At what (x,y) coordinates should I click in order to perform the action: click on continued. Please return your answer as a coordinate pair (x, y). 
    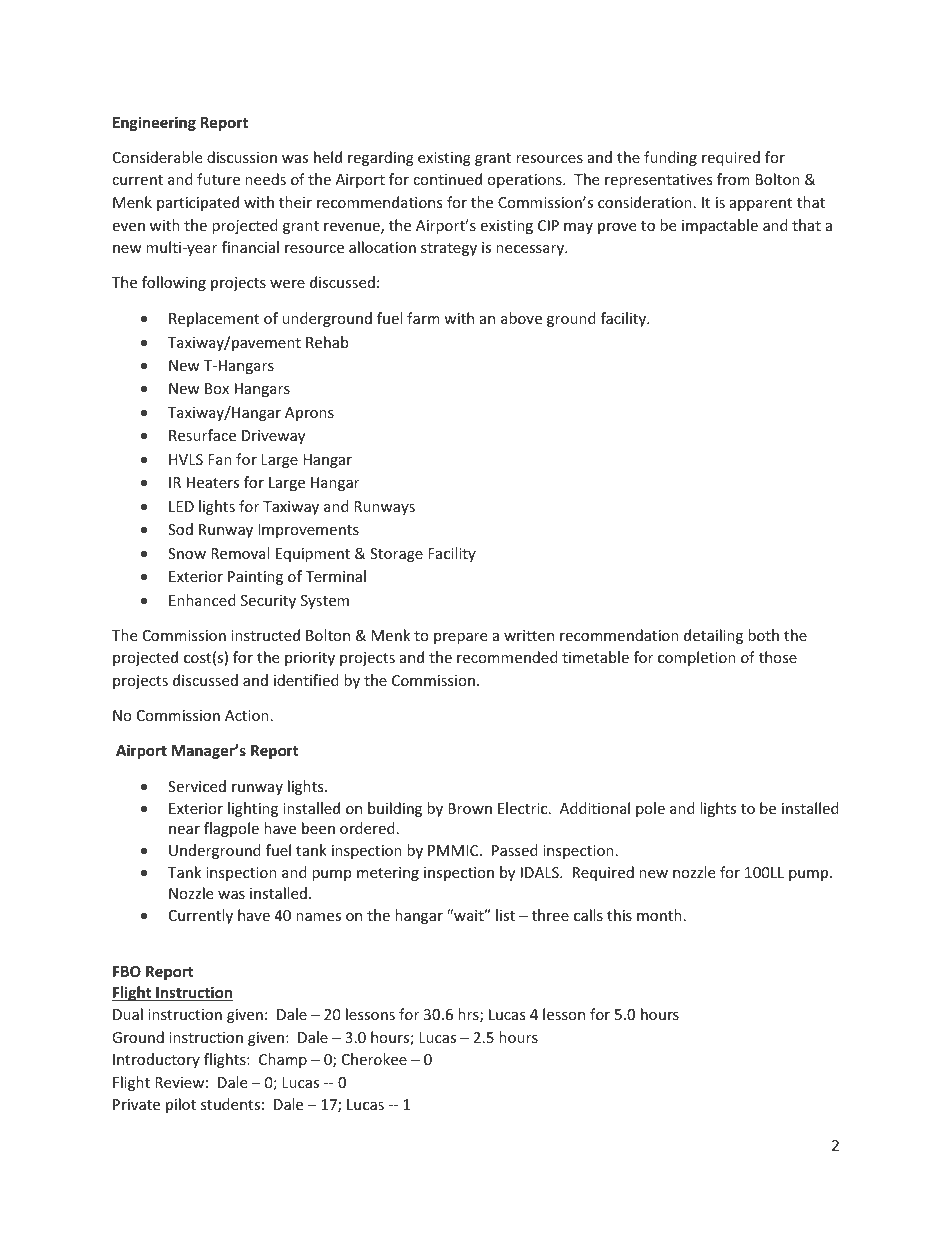
    Looking at the image, I should click on (447, 179).
